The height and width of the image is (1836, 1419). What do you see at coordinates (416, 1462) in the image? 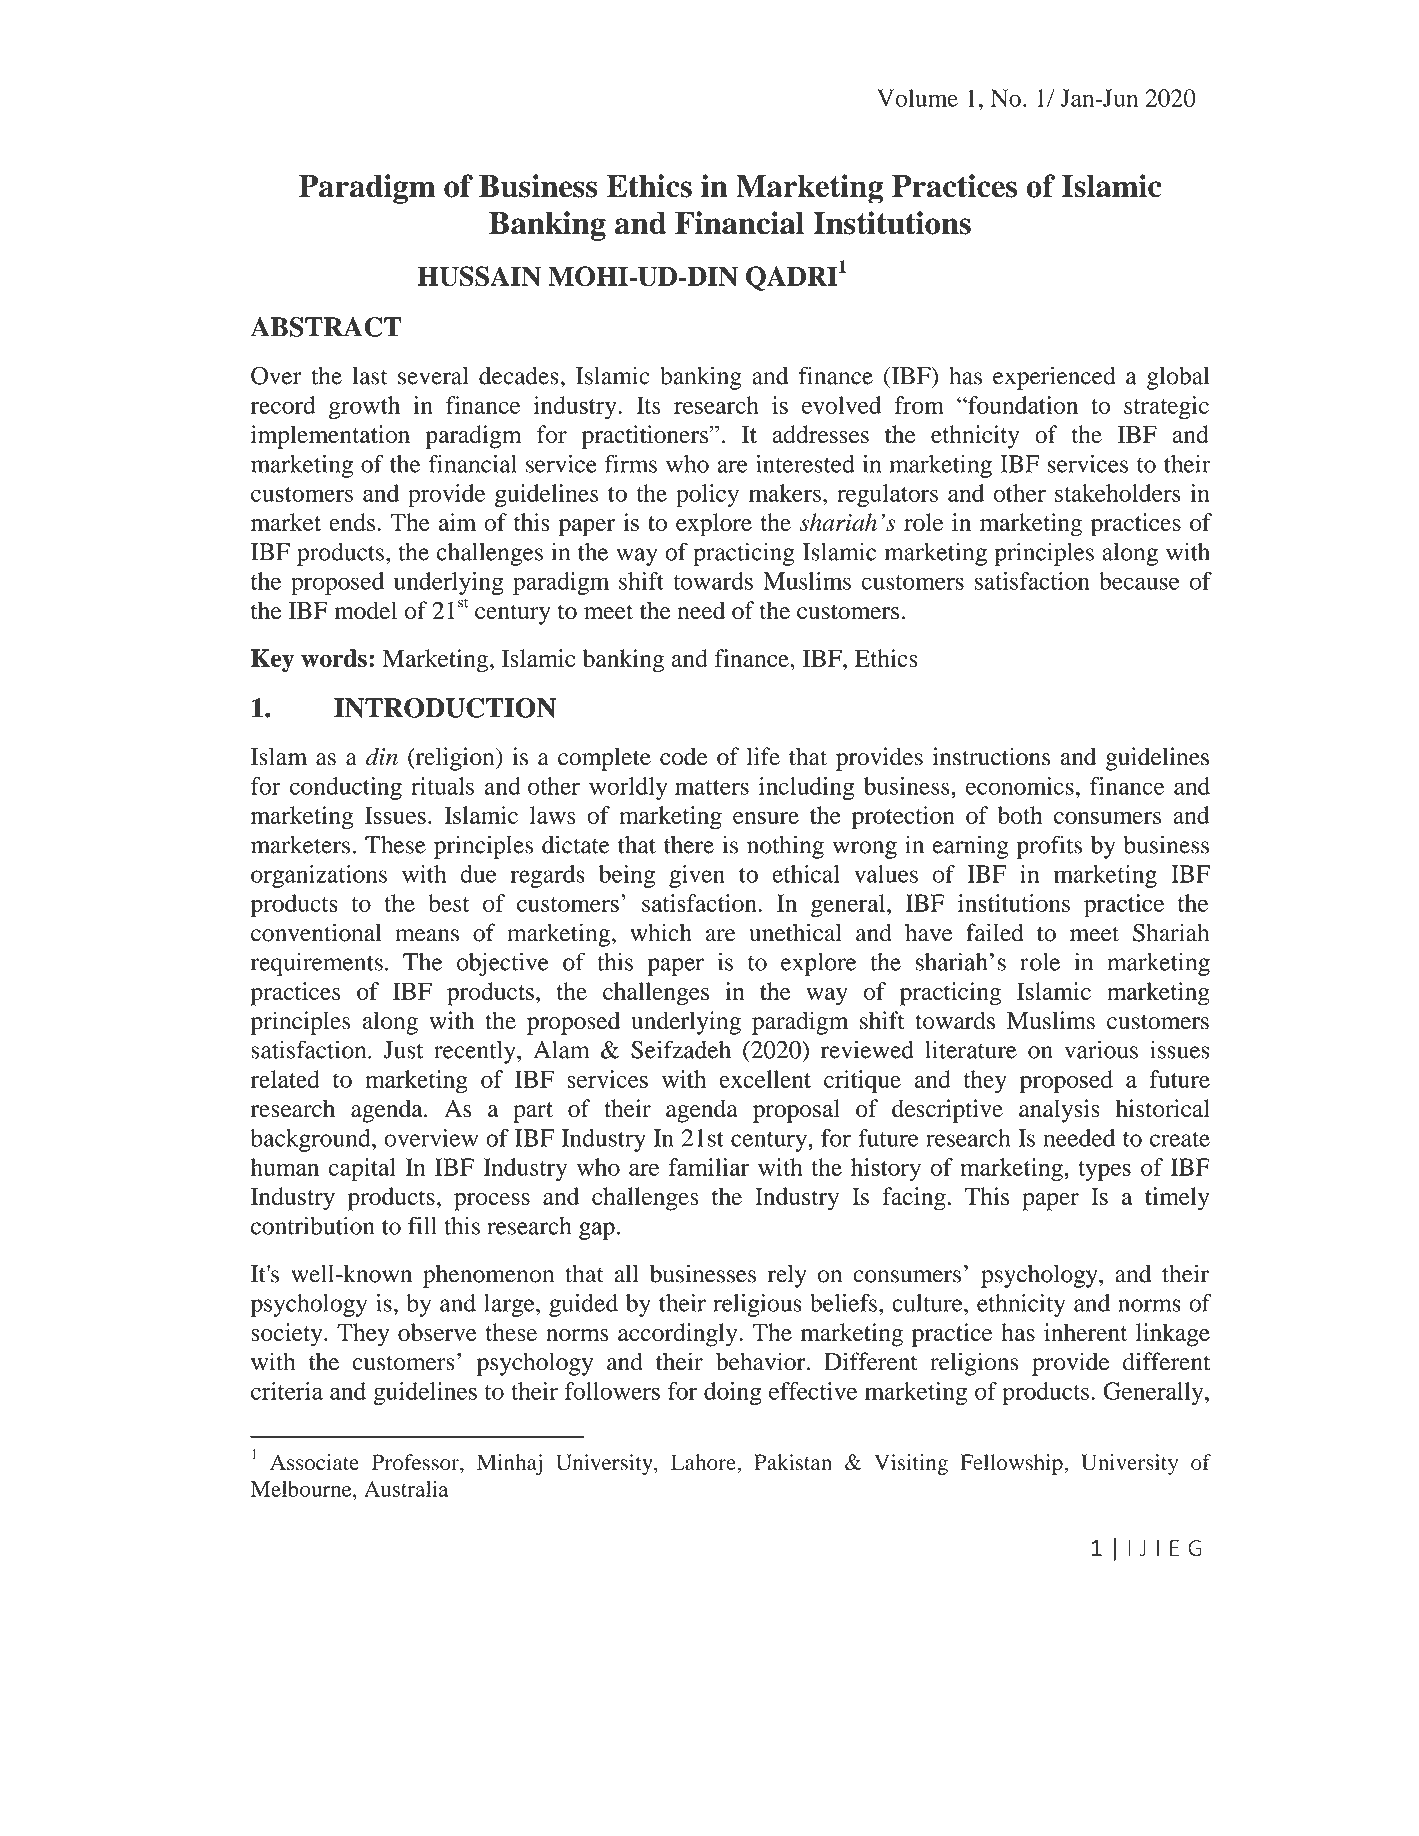
I see `Professor` at bounding box center [416, 1462].
